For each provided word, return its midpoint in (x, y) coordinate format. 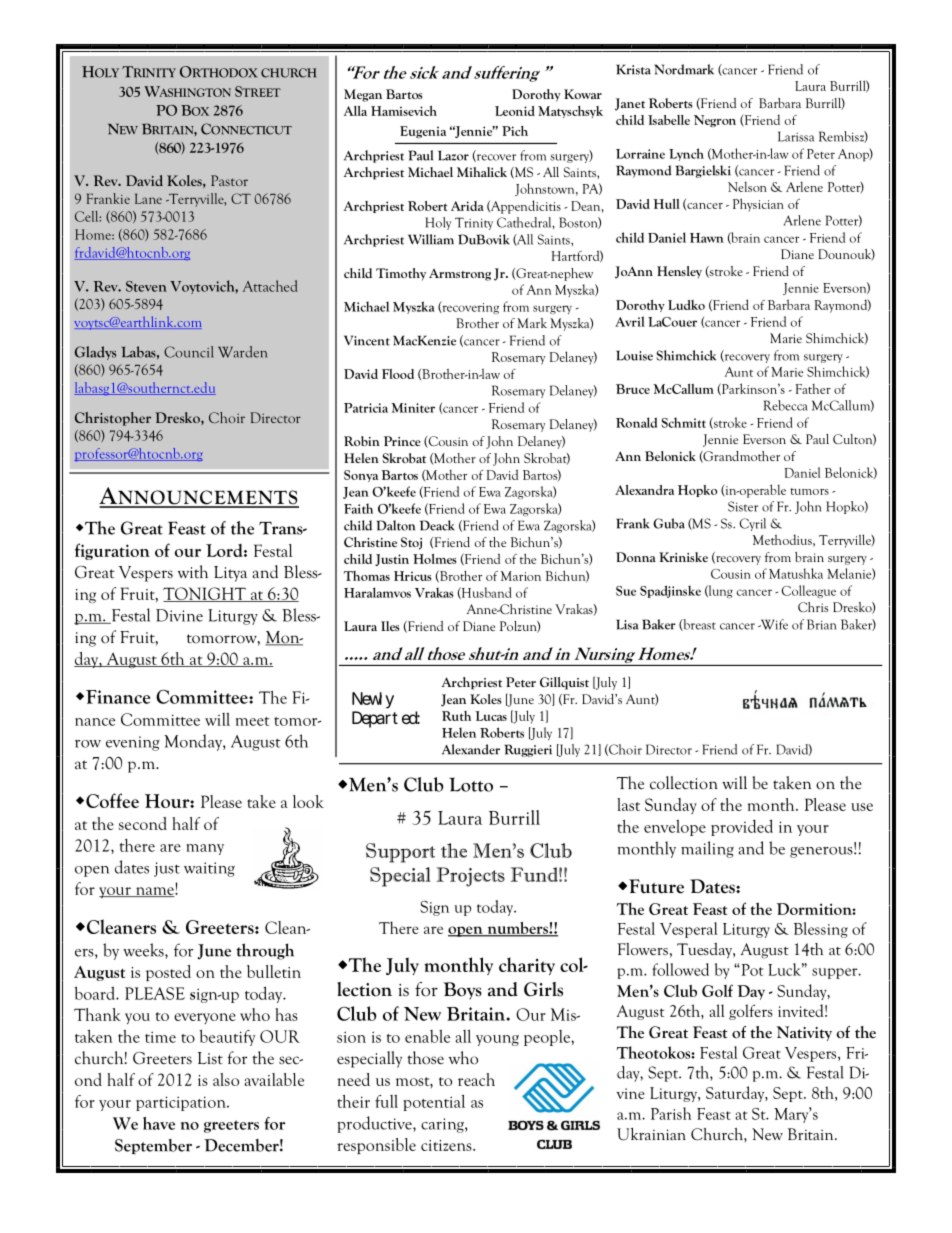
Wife (773, 624)
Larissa (796, 136)
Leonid (515, 111)
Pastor (229, 180)
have (159, 1123)
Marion (521, 576)
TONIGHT (205, 594)
